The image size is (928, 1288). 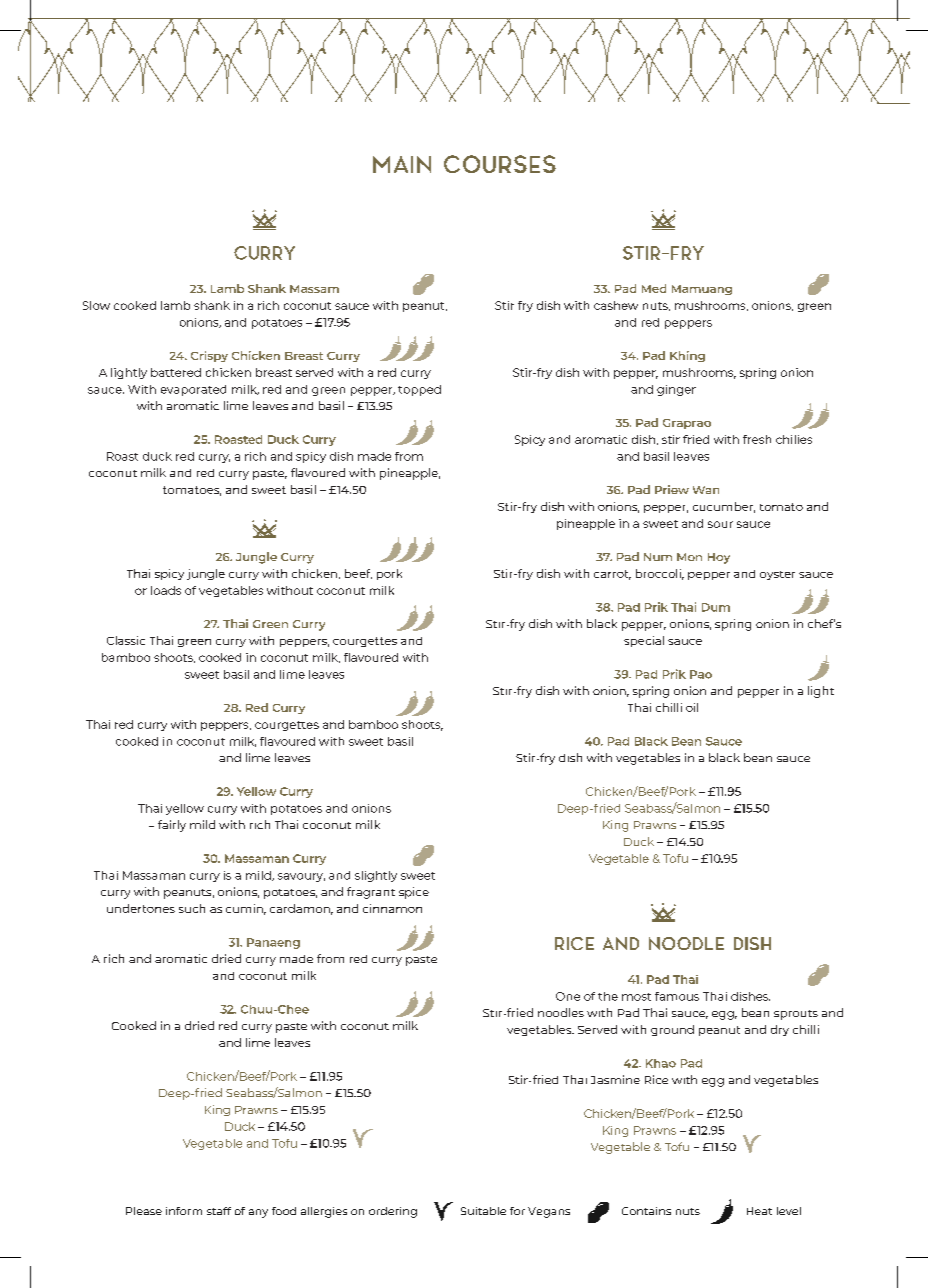 What do you see at coordinates (193, 390) in the page?
I see `evaporated` at bounding box center [193, 390].
